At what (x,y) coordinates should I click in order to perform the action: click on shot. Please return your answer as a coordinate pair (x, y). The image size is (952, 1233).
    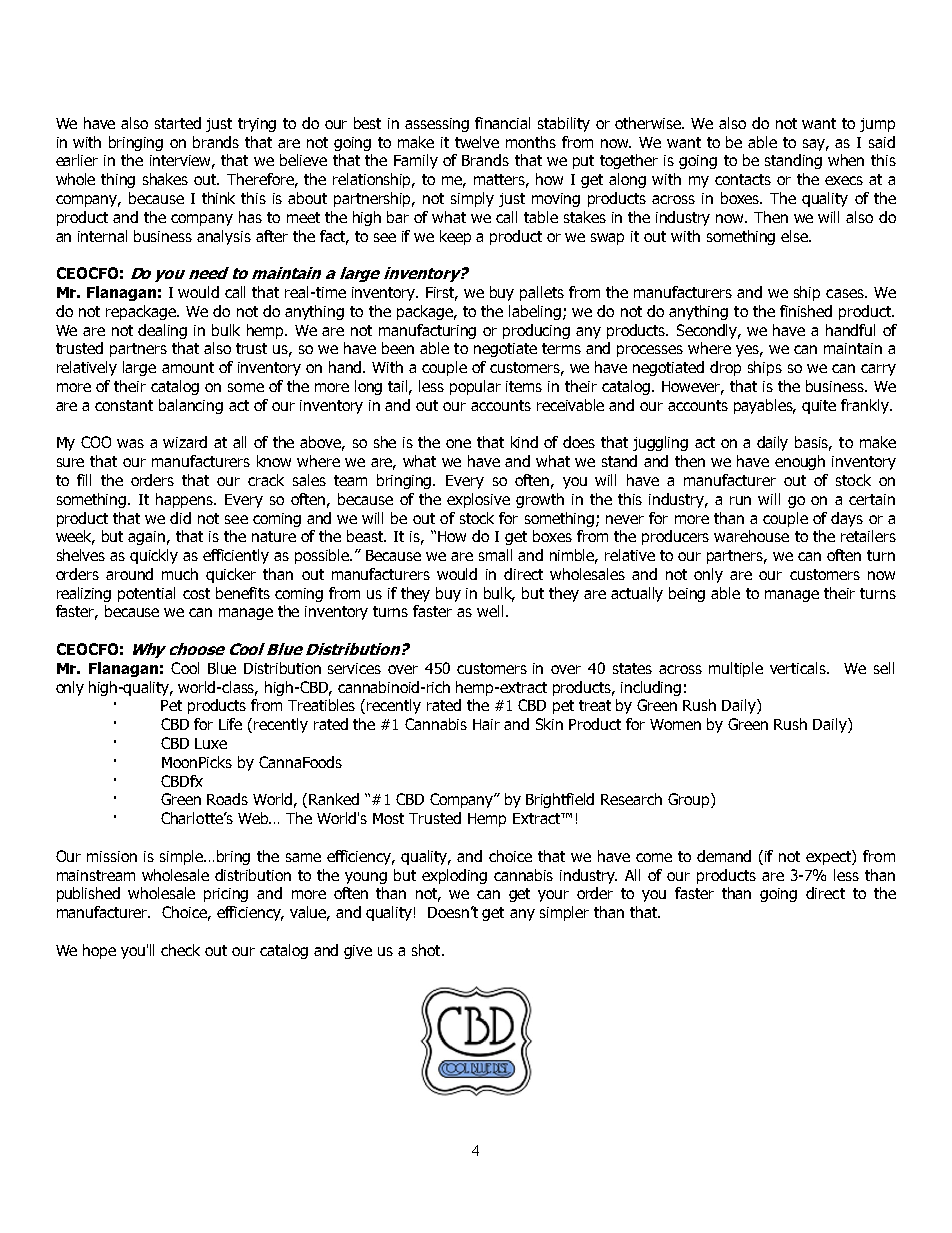
    Looking at the image, I should click on (427, 950).
